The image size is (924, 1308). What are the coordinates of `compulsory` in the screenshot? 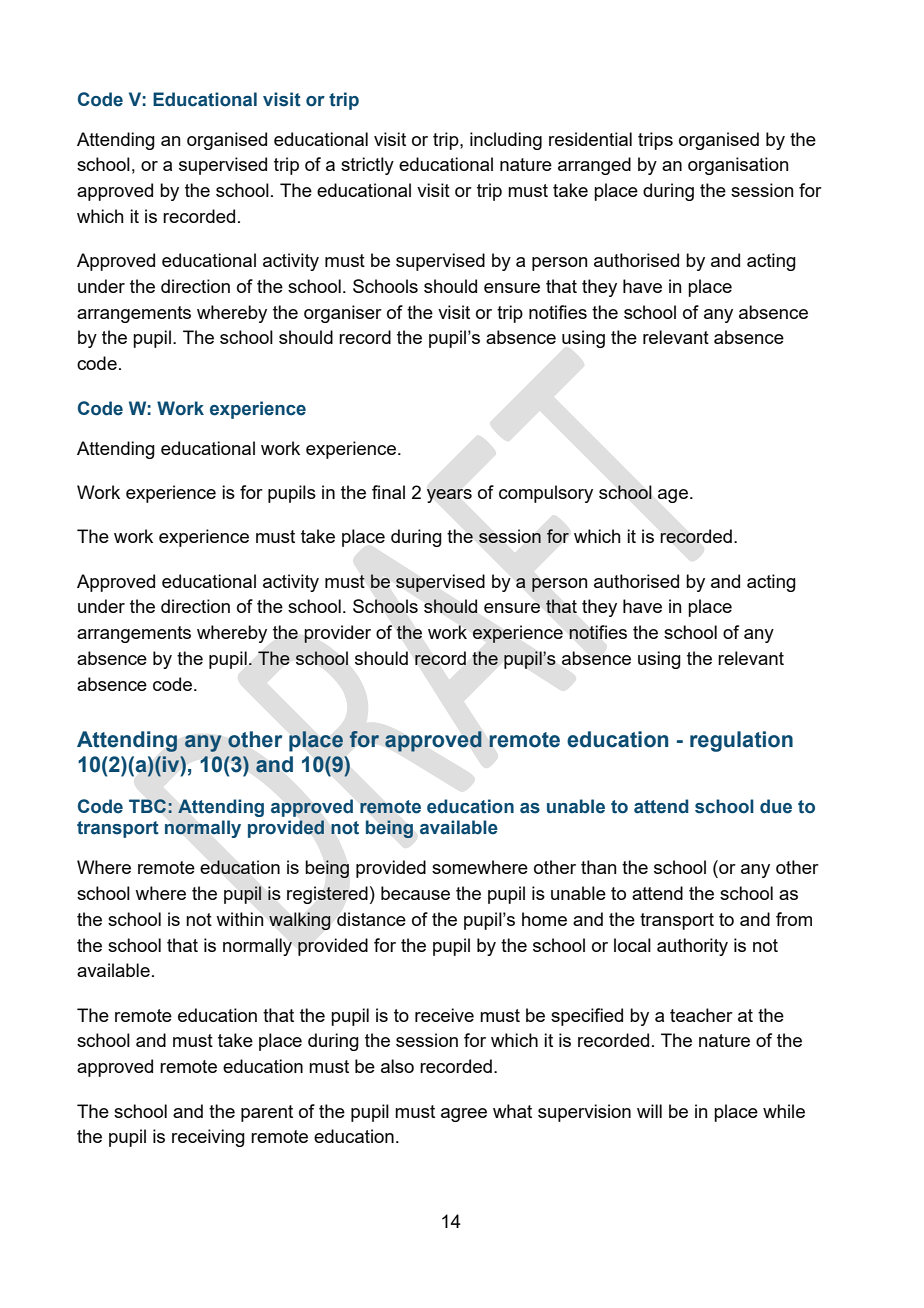 It's located at (546, 494).
